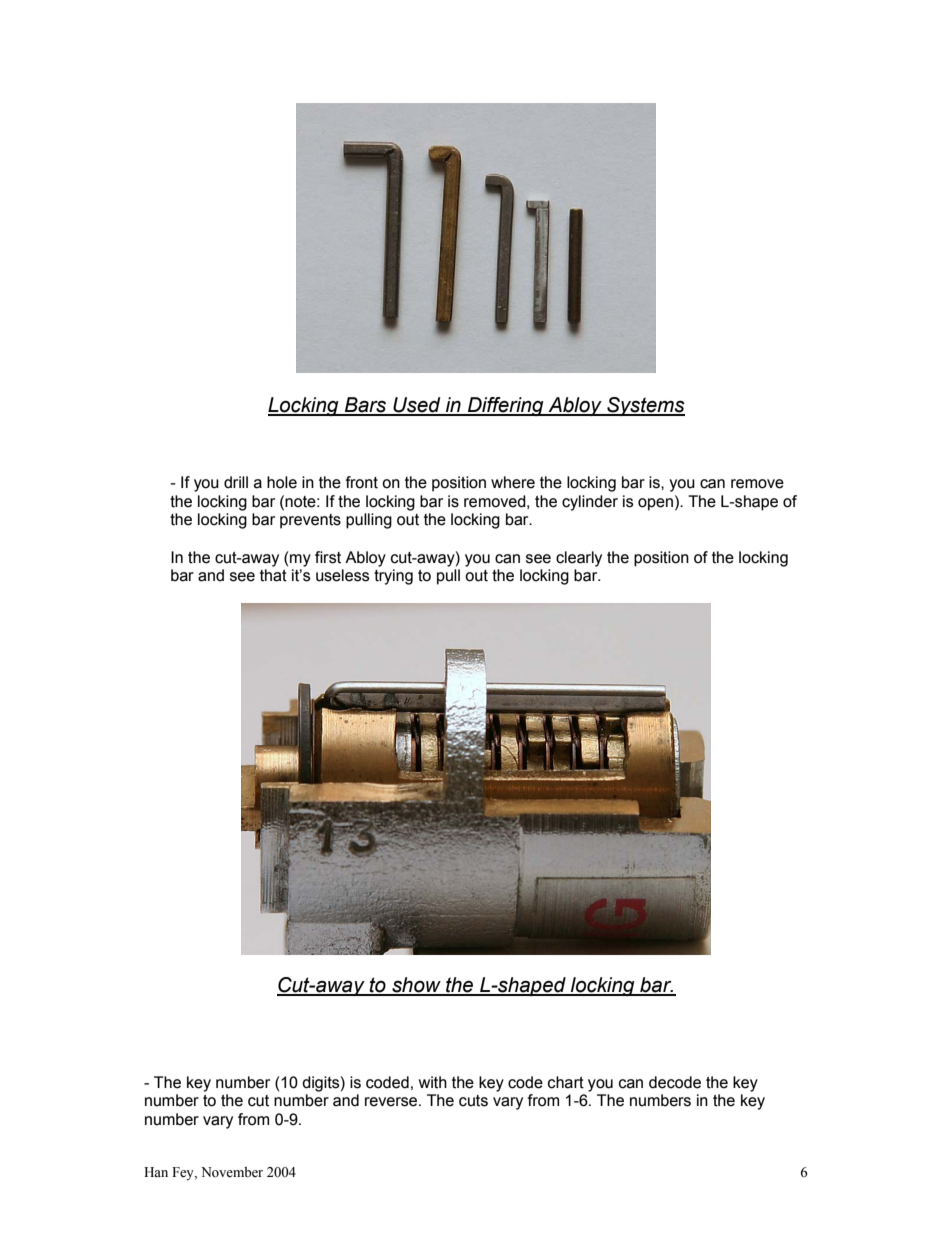 This page has height=1233, width=952. Describe the element at coordinates (433, 1082) in the page. I see `with` at that location.
